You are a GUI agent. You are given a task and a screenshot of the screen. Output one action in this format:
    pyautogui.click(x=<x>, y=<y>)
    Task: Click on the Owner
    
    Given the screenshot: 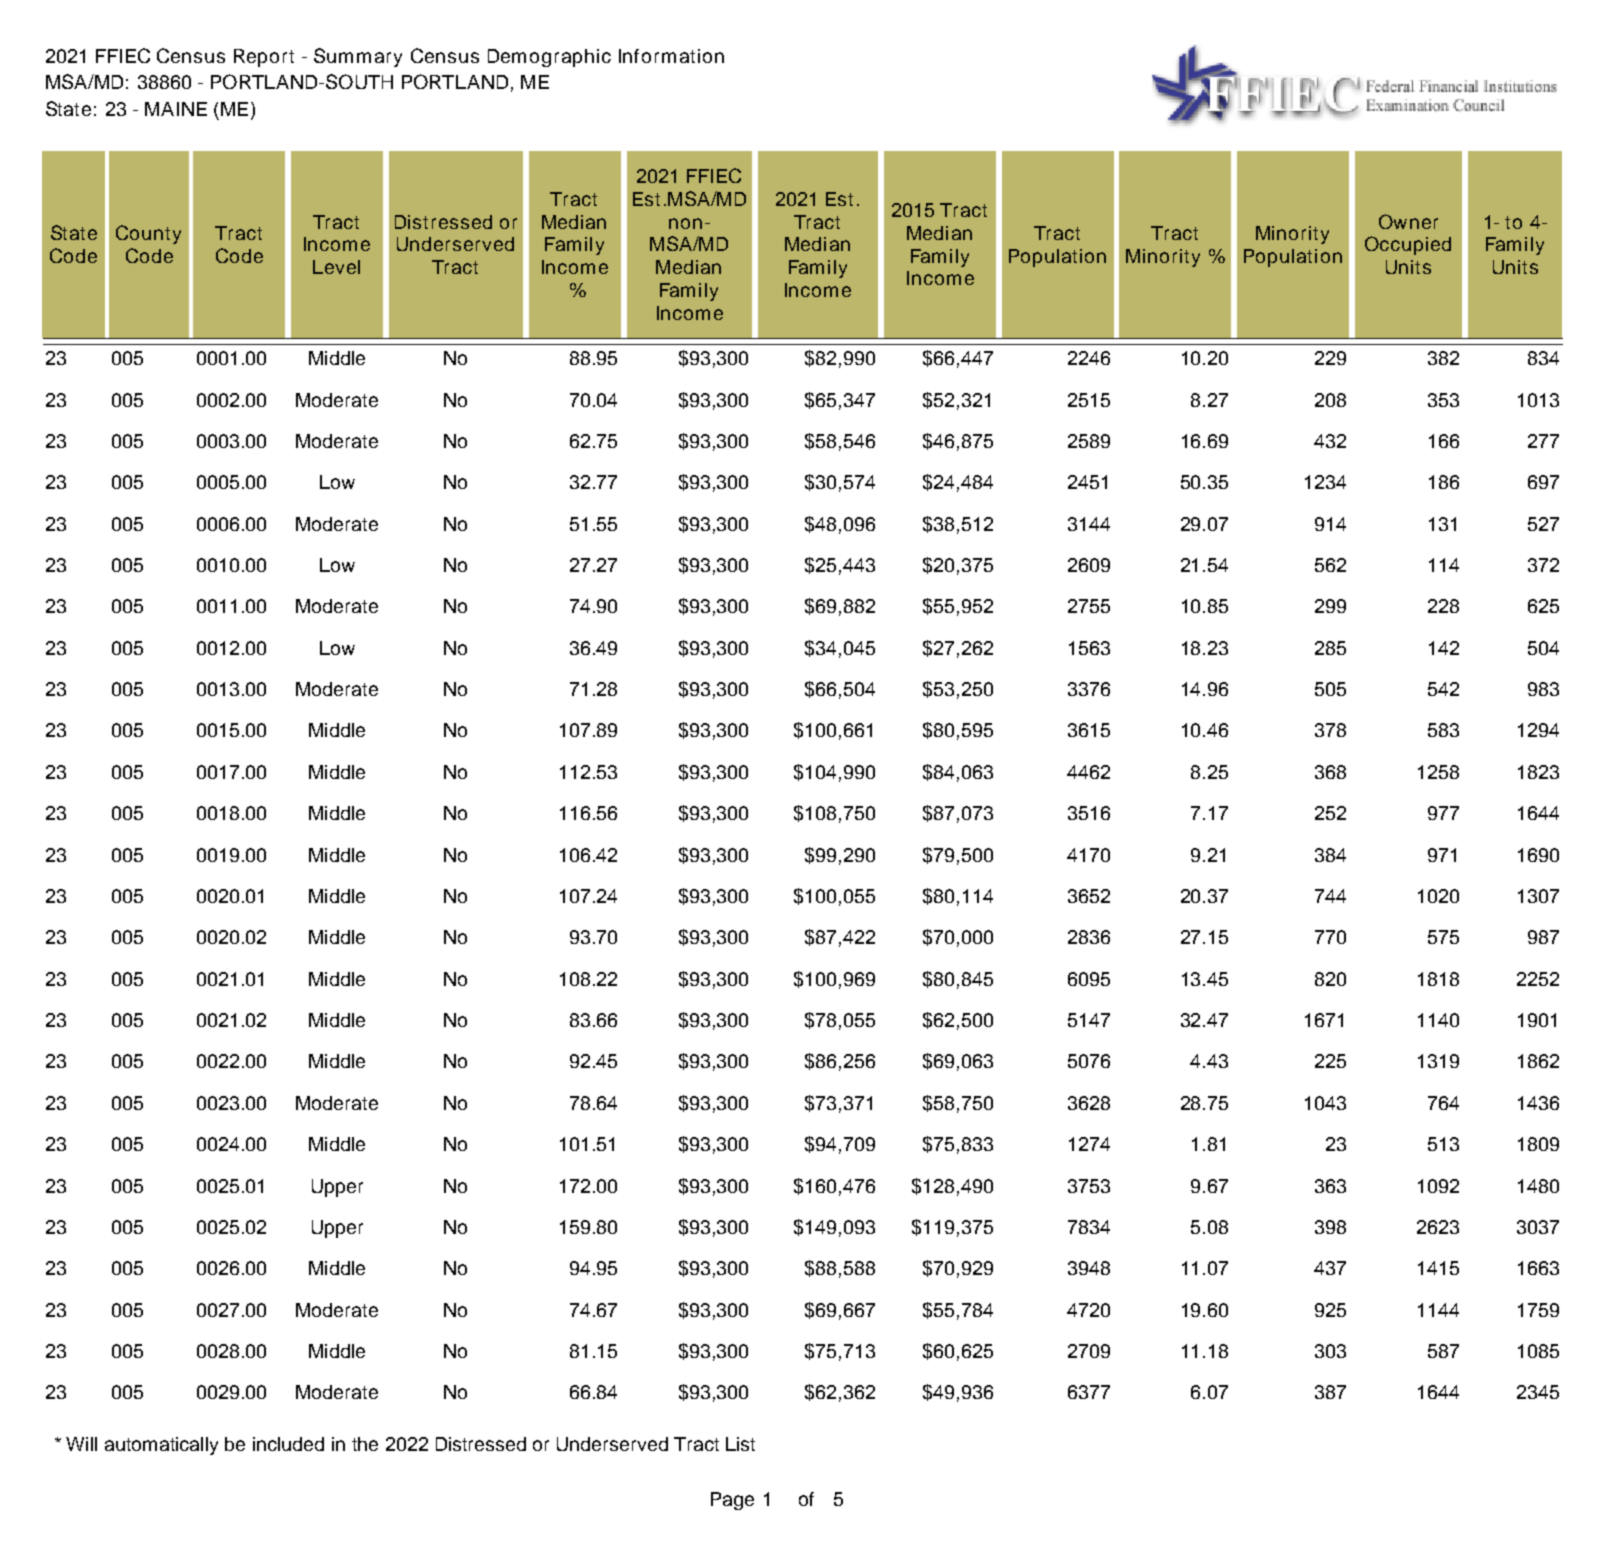 What is the action you would take?
    pyautogui.click(x=1408, y=221)
